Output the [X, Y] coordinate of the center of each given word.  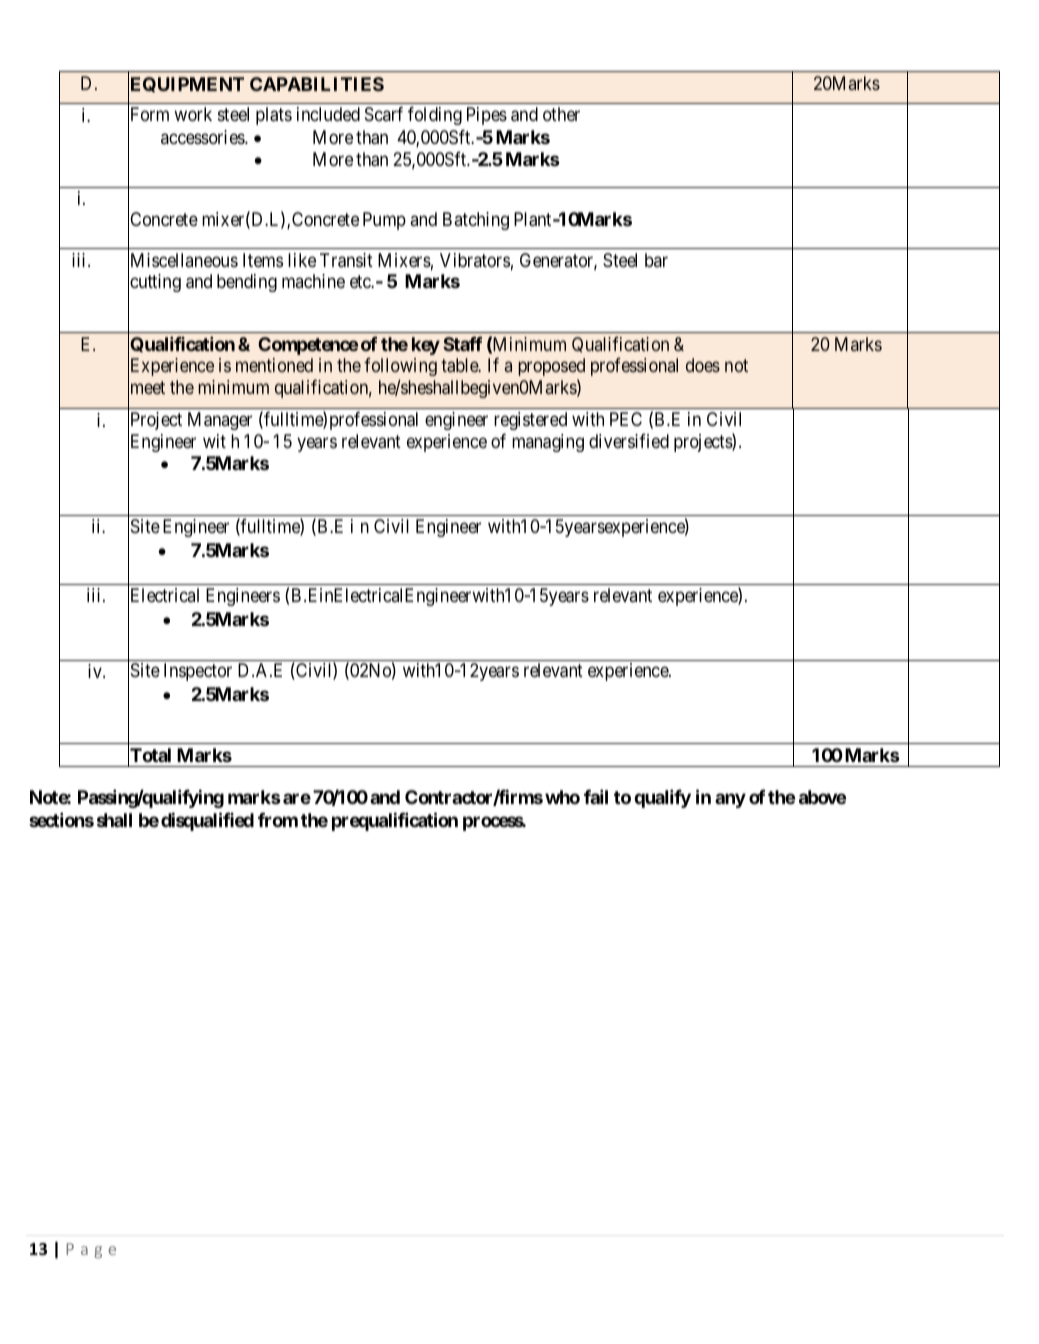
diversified [629, 440]
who [562, 797]
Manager [220, 421]
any [730, 801]
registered [530, 421]
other [561, 114]
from [278, 819]
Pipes [487, 116]
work [193, 114]
